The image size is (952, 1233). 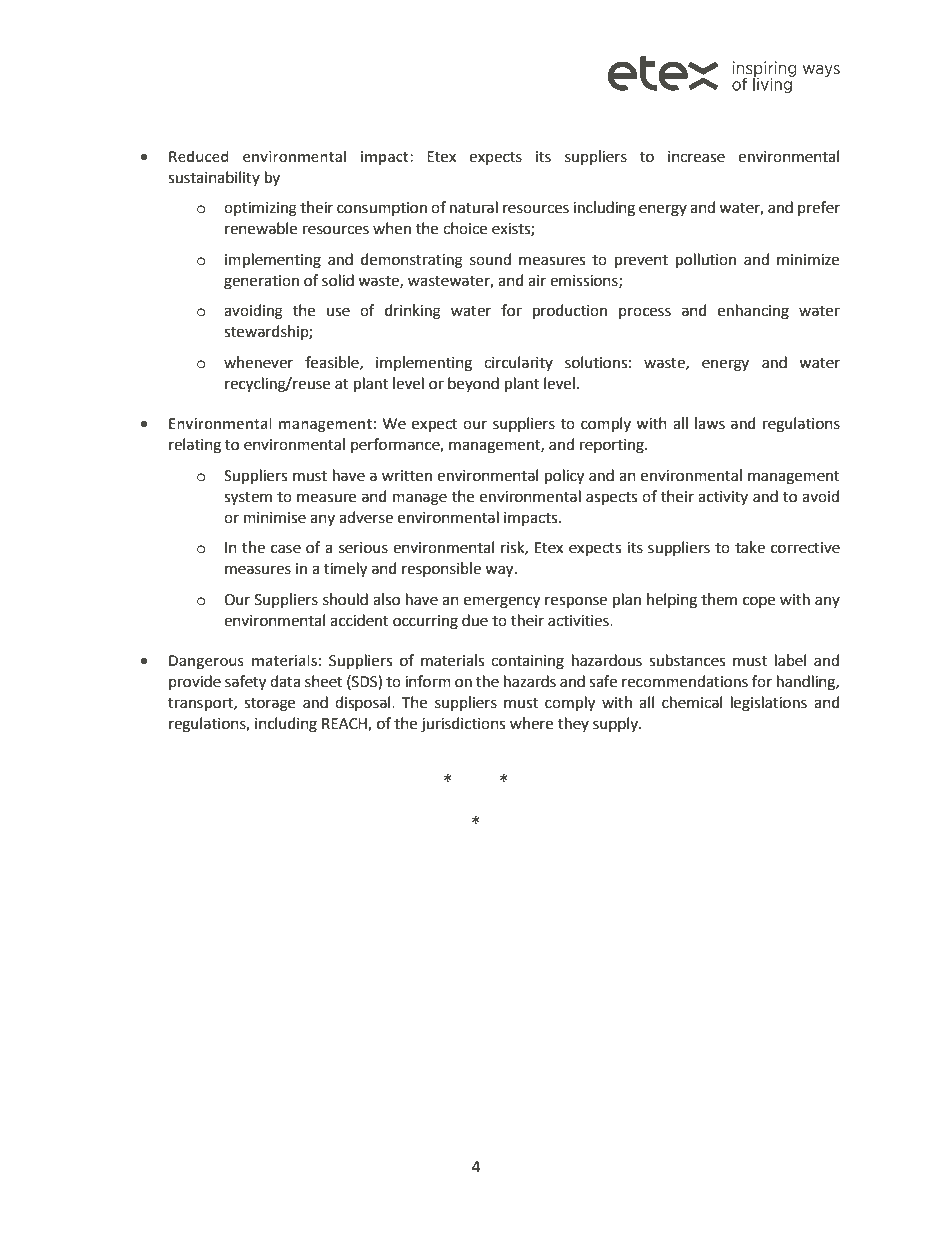 What do you see at coordinates (531, 723) in the screenshot?
I see `where` at bounding box center [531, 723].
